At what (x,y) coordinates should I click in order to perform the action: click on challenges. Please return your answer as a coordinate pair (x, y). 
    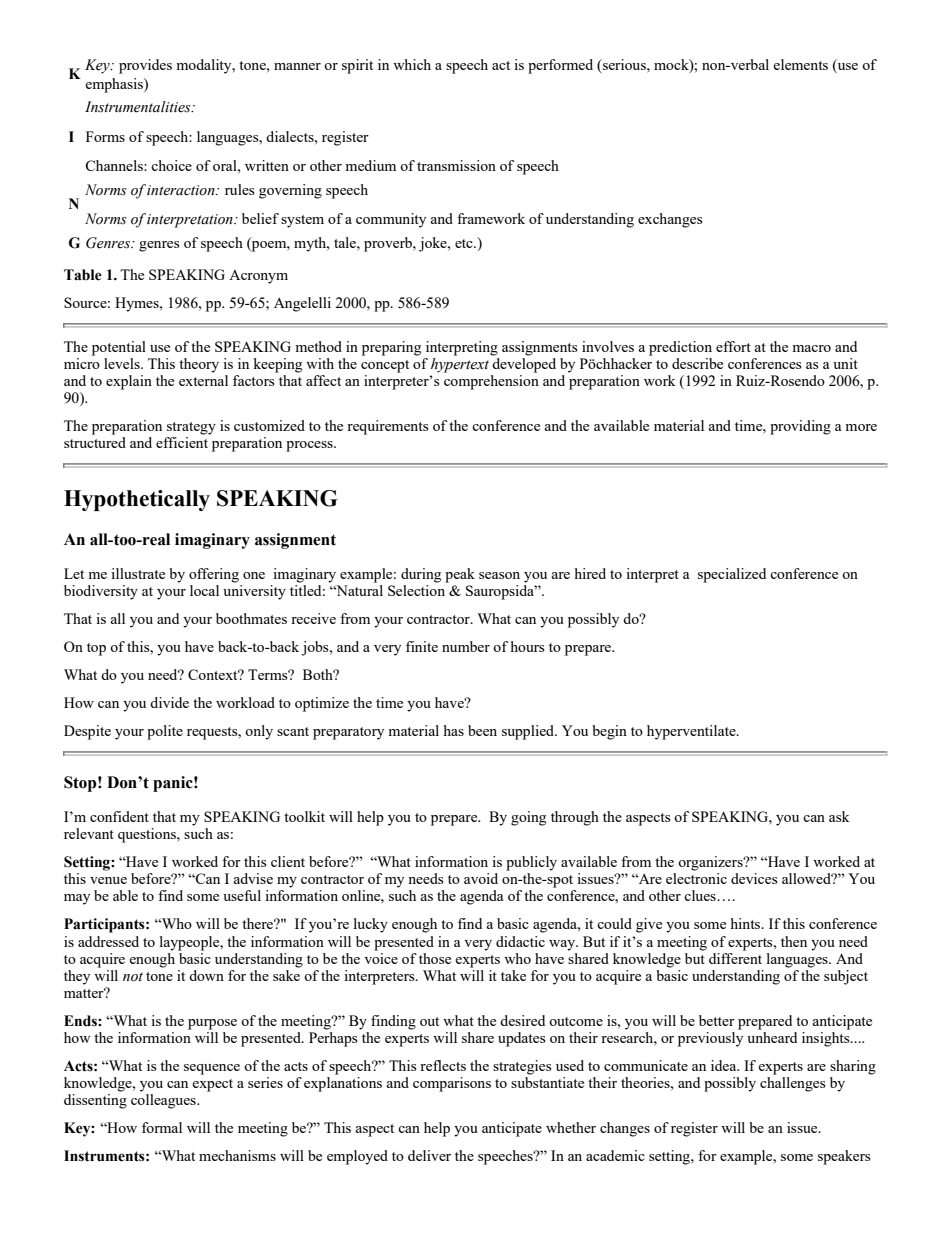
    Looking at the image, I should click on (793, 1084).
